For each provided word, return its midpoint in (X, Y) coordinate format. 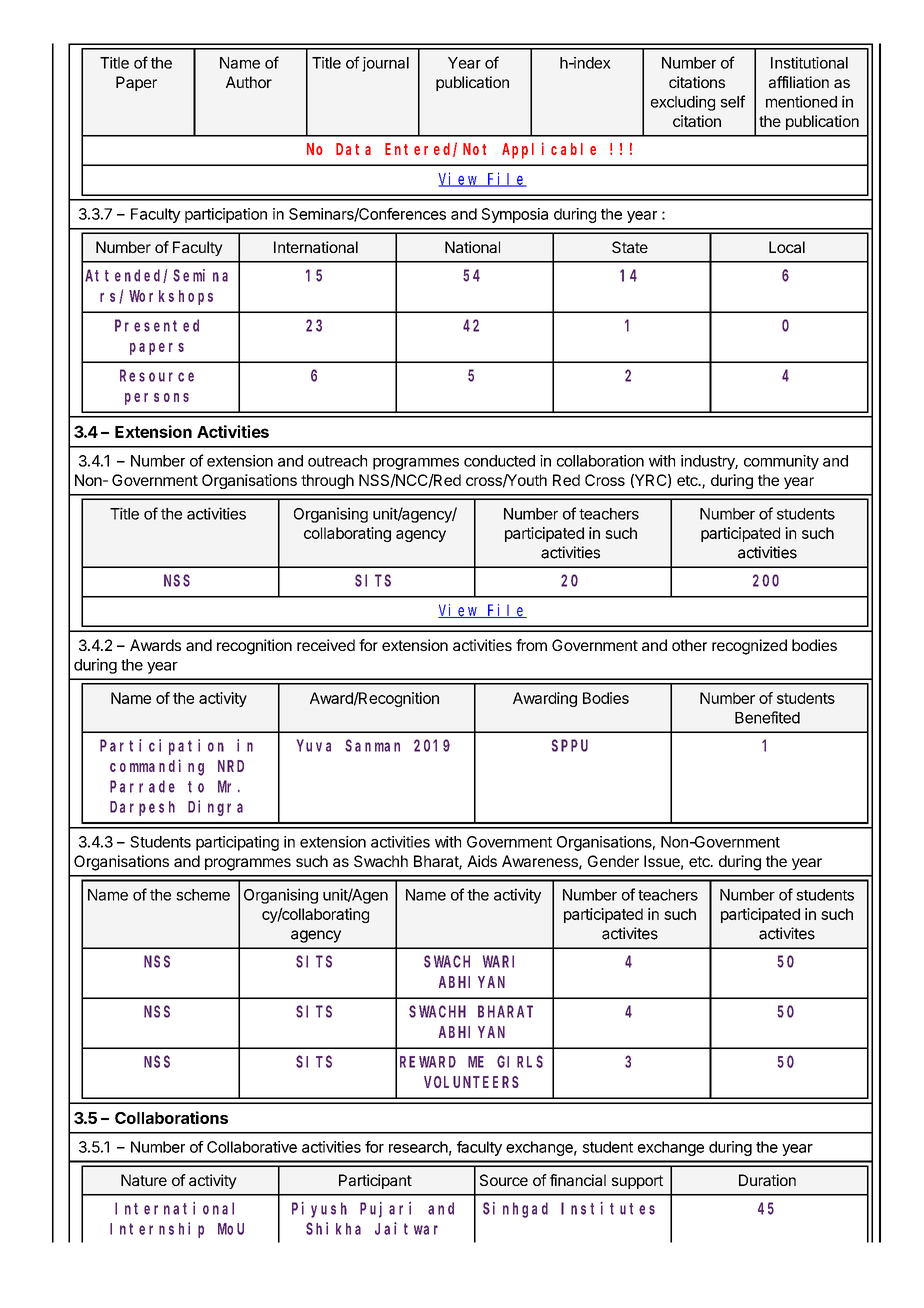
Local (787, 247)
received (326, 645)
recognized (749, 647)
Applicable (549, 150)
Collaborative (252, 1147)
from (531, 645)
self (733, 101)
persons (157, 399)
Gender (613, 861)
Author (249, 82)
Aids (482, 861)
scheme (203, 895)
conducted (499, 461)
